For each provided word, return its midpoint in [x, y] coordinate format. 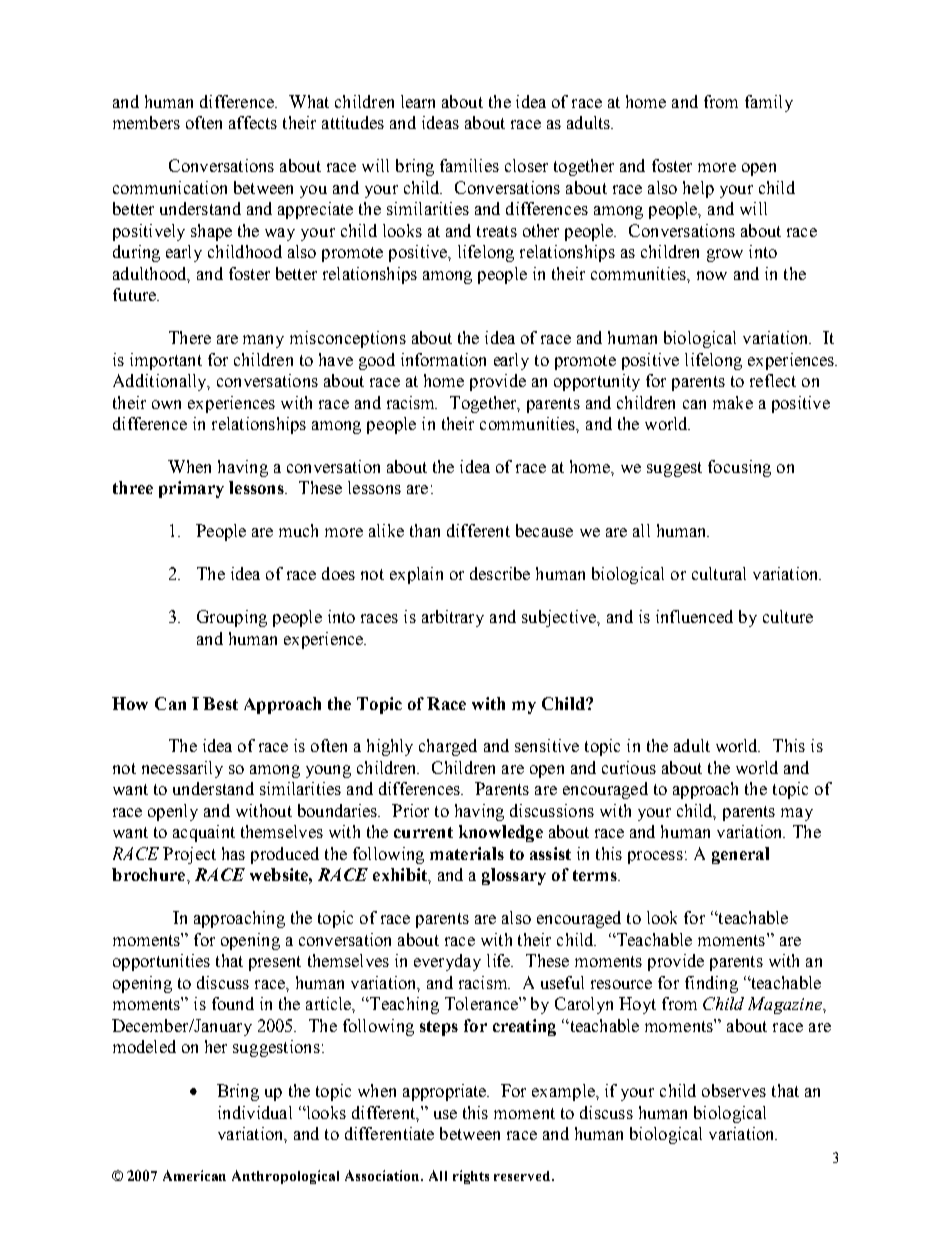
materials [467, 853]
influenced [694, 616]
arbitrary [453, 618]
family [769, 103]
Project [189, 855]
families [469, 165]
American [194, 1175]
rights [471, 1177]
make [733, 402]
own [166, 404]
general [740, 855]
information [443, 359]
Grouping [232, 618]
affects [253, 122]
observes [734, 1090]
